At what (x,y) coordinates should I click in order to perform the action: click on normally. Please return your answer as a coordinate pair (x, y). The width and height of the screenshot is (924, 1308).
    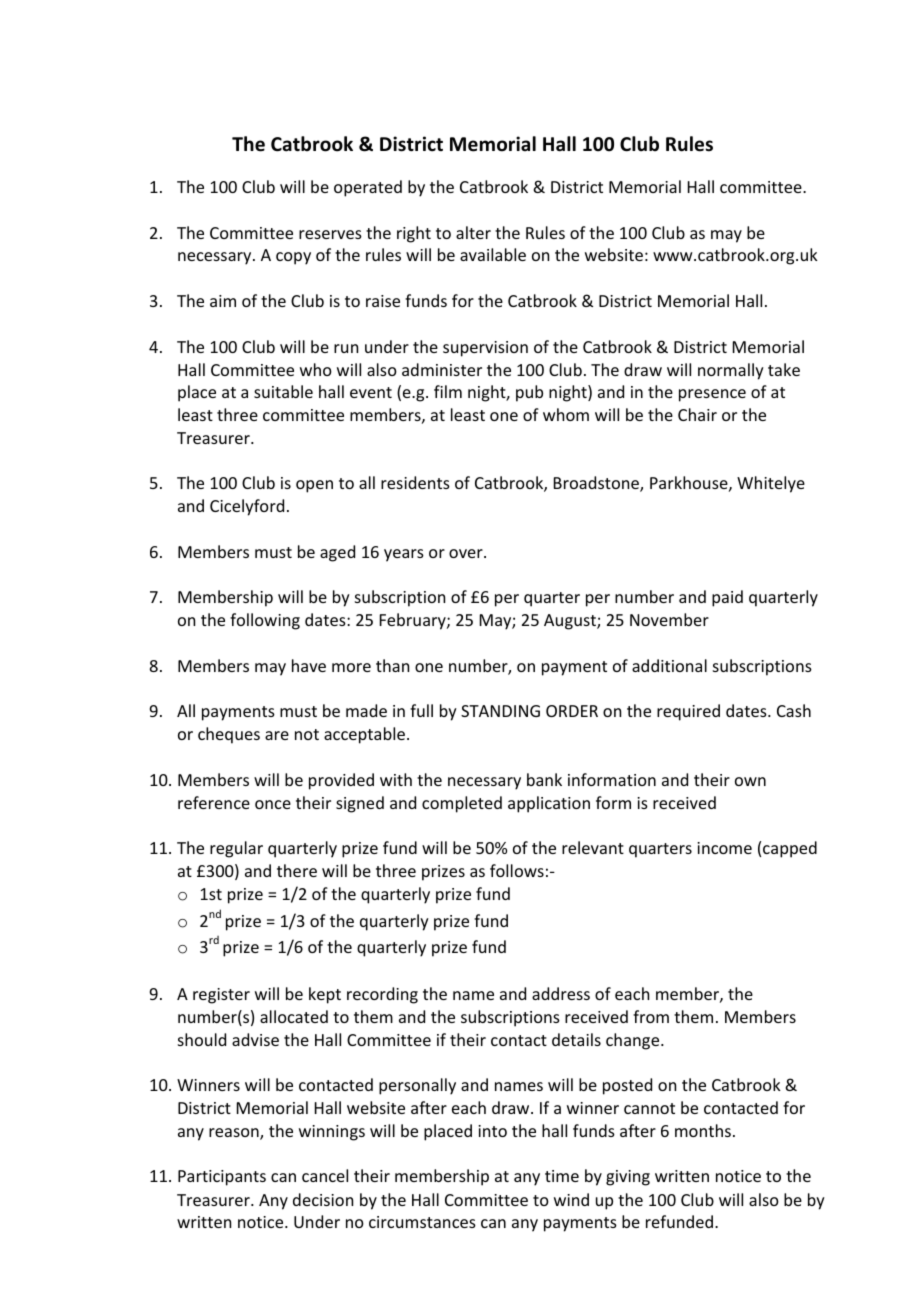
    Looking at the image, I should click on (731, 371).
